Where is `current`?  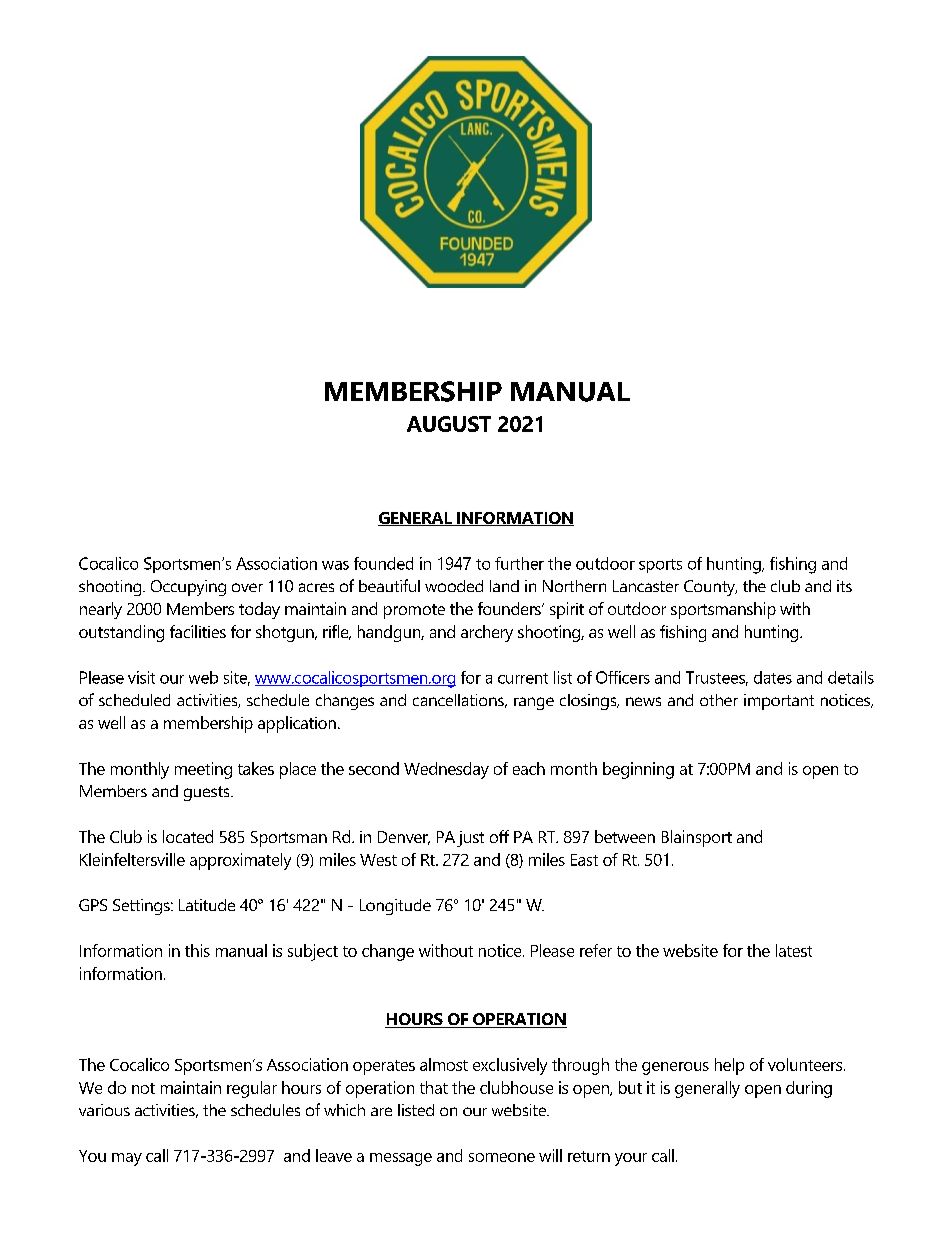 current is located at coordinates (523, 678).
